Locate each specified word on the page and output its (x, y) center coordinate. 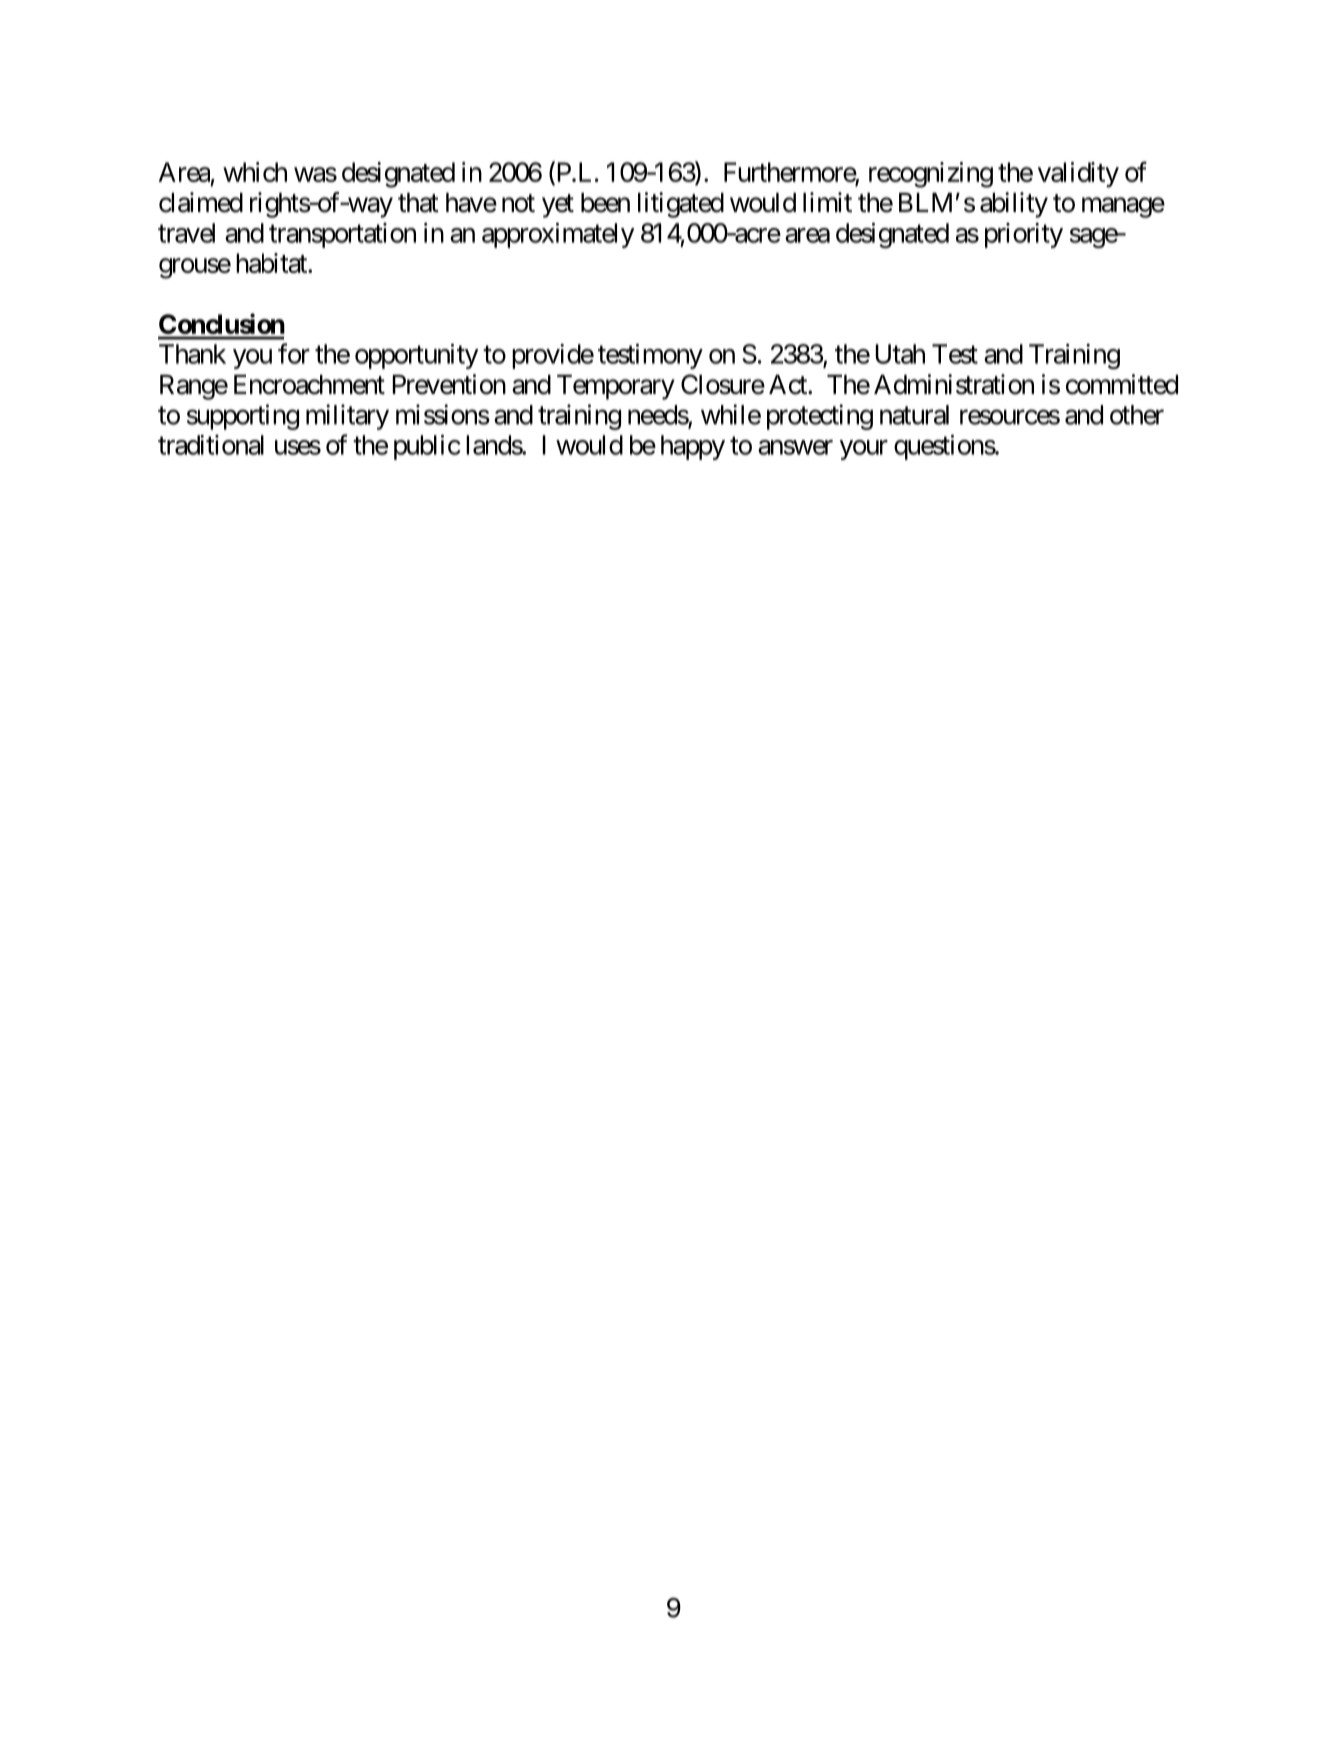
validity (1078, 175)
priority (1024, 235)
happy (693, 447)
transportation (342, 235)
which (255, 172)
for (294, 353)
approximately (558, 235)
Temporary (616, 387)
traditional (211, 445)
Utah (900, 354)
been (605, 203)
